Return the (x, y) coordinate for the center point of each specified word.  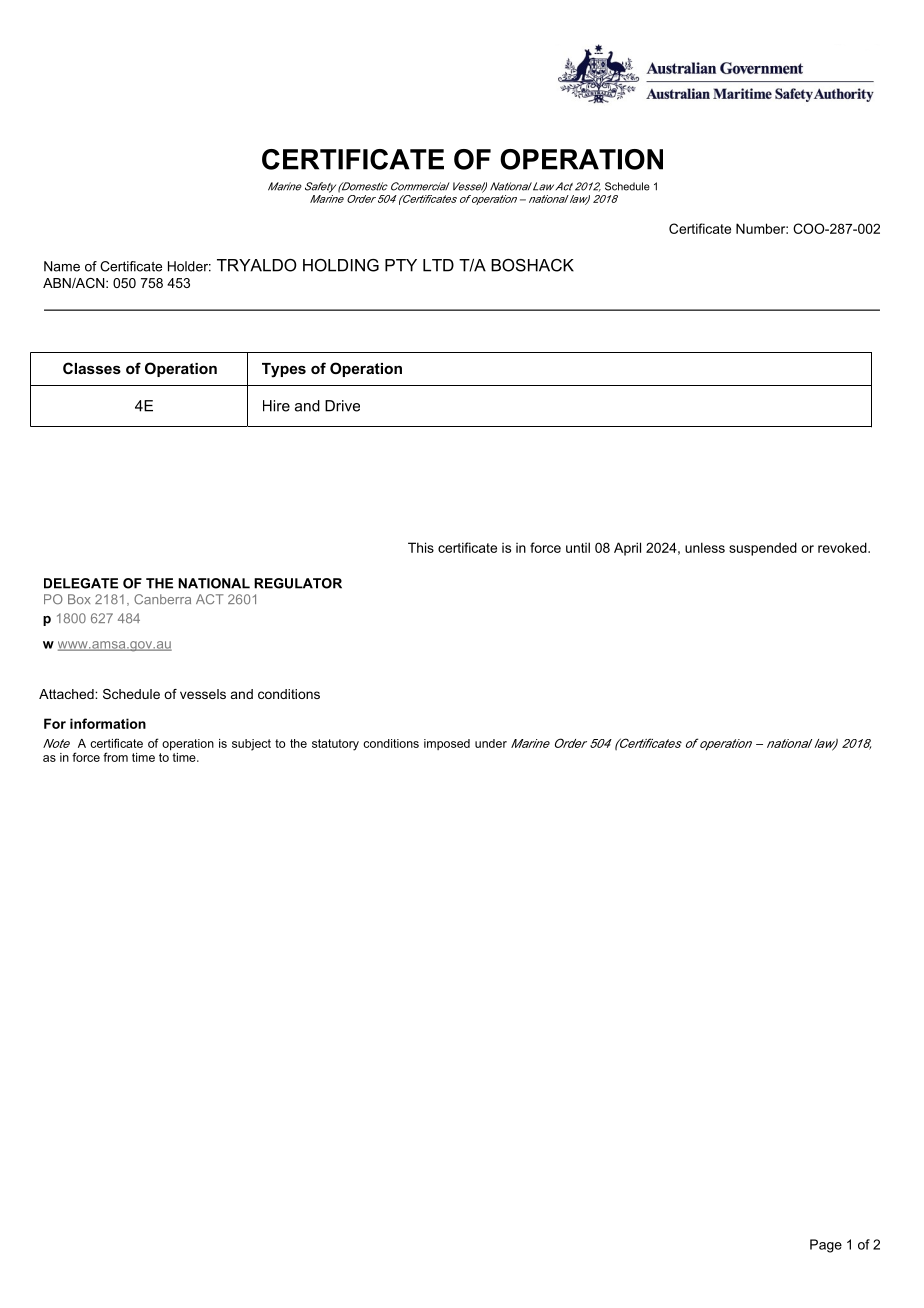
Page (826, 1246)
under (491, 743)
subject (251, 745)
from (115, 757)
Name (62, 266)
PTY (401, 265)
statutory (335, 745)
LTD (438, 265)
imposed (447, 744)
